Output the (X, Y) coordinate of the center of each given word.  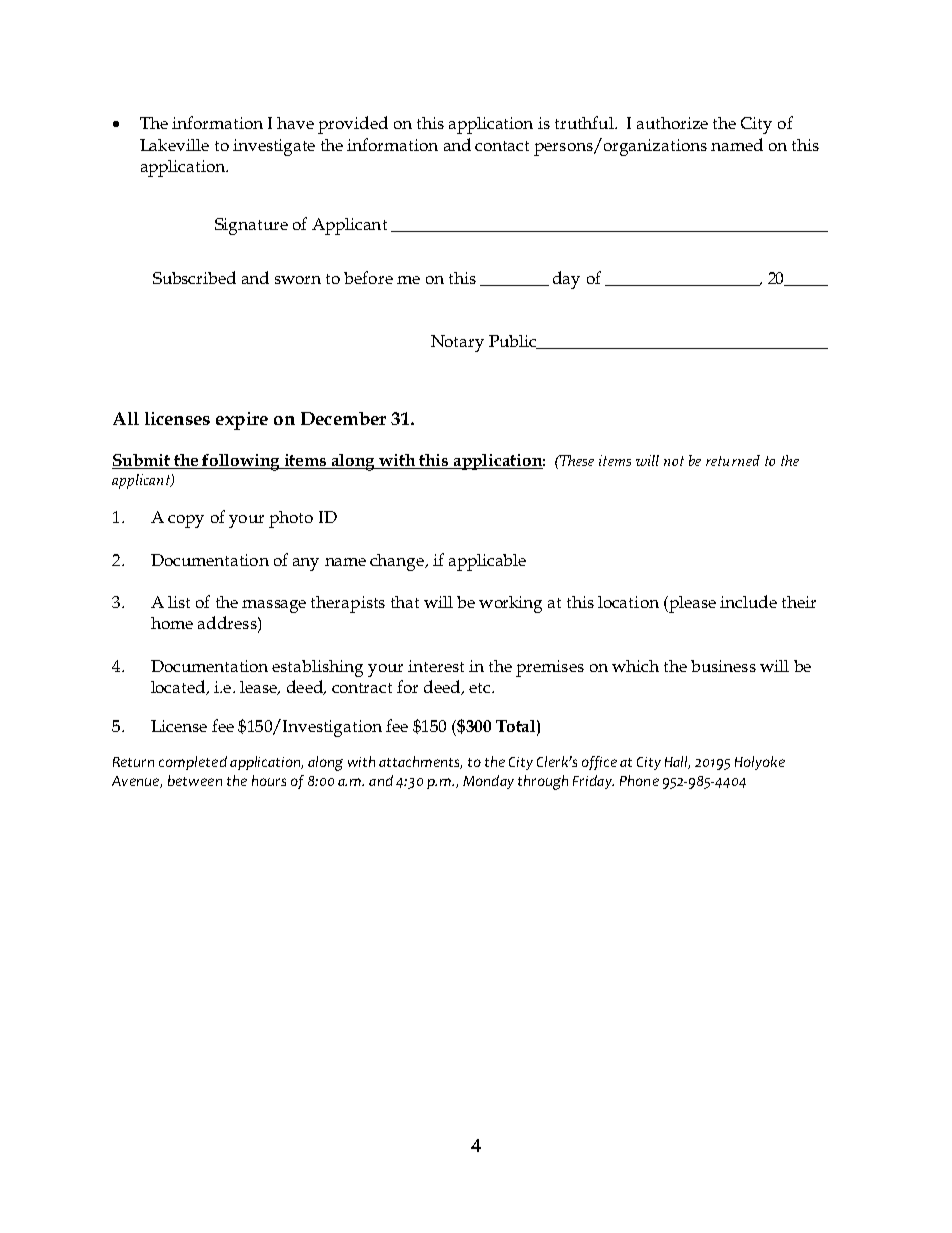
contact (502, 146)
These (576, 460)
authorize (672, 123)
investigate (274, 147)
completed (193, 763)
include (748, 601)
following (242, 462)
